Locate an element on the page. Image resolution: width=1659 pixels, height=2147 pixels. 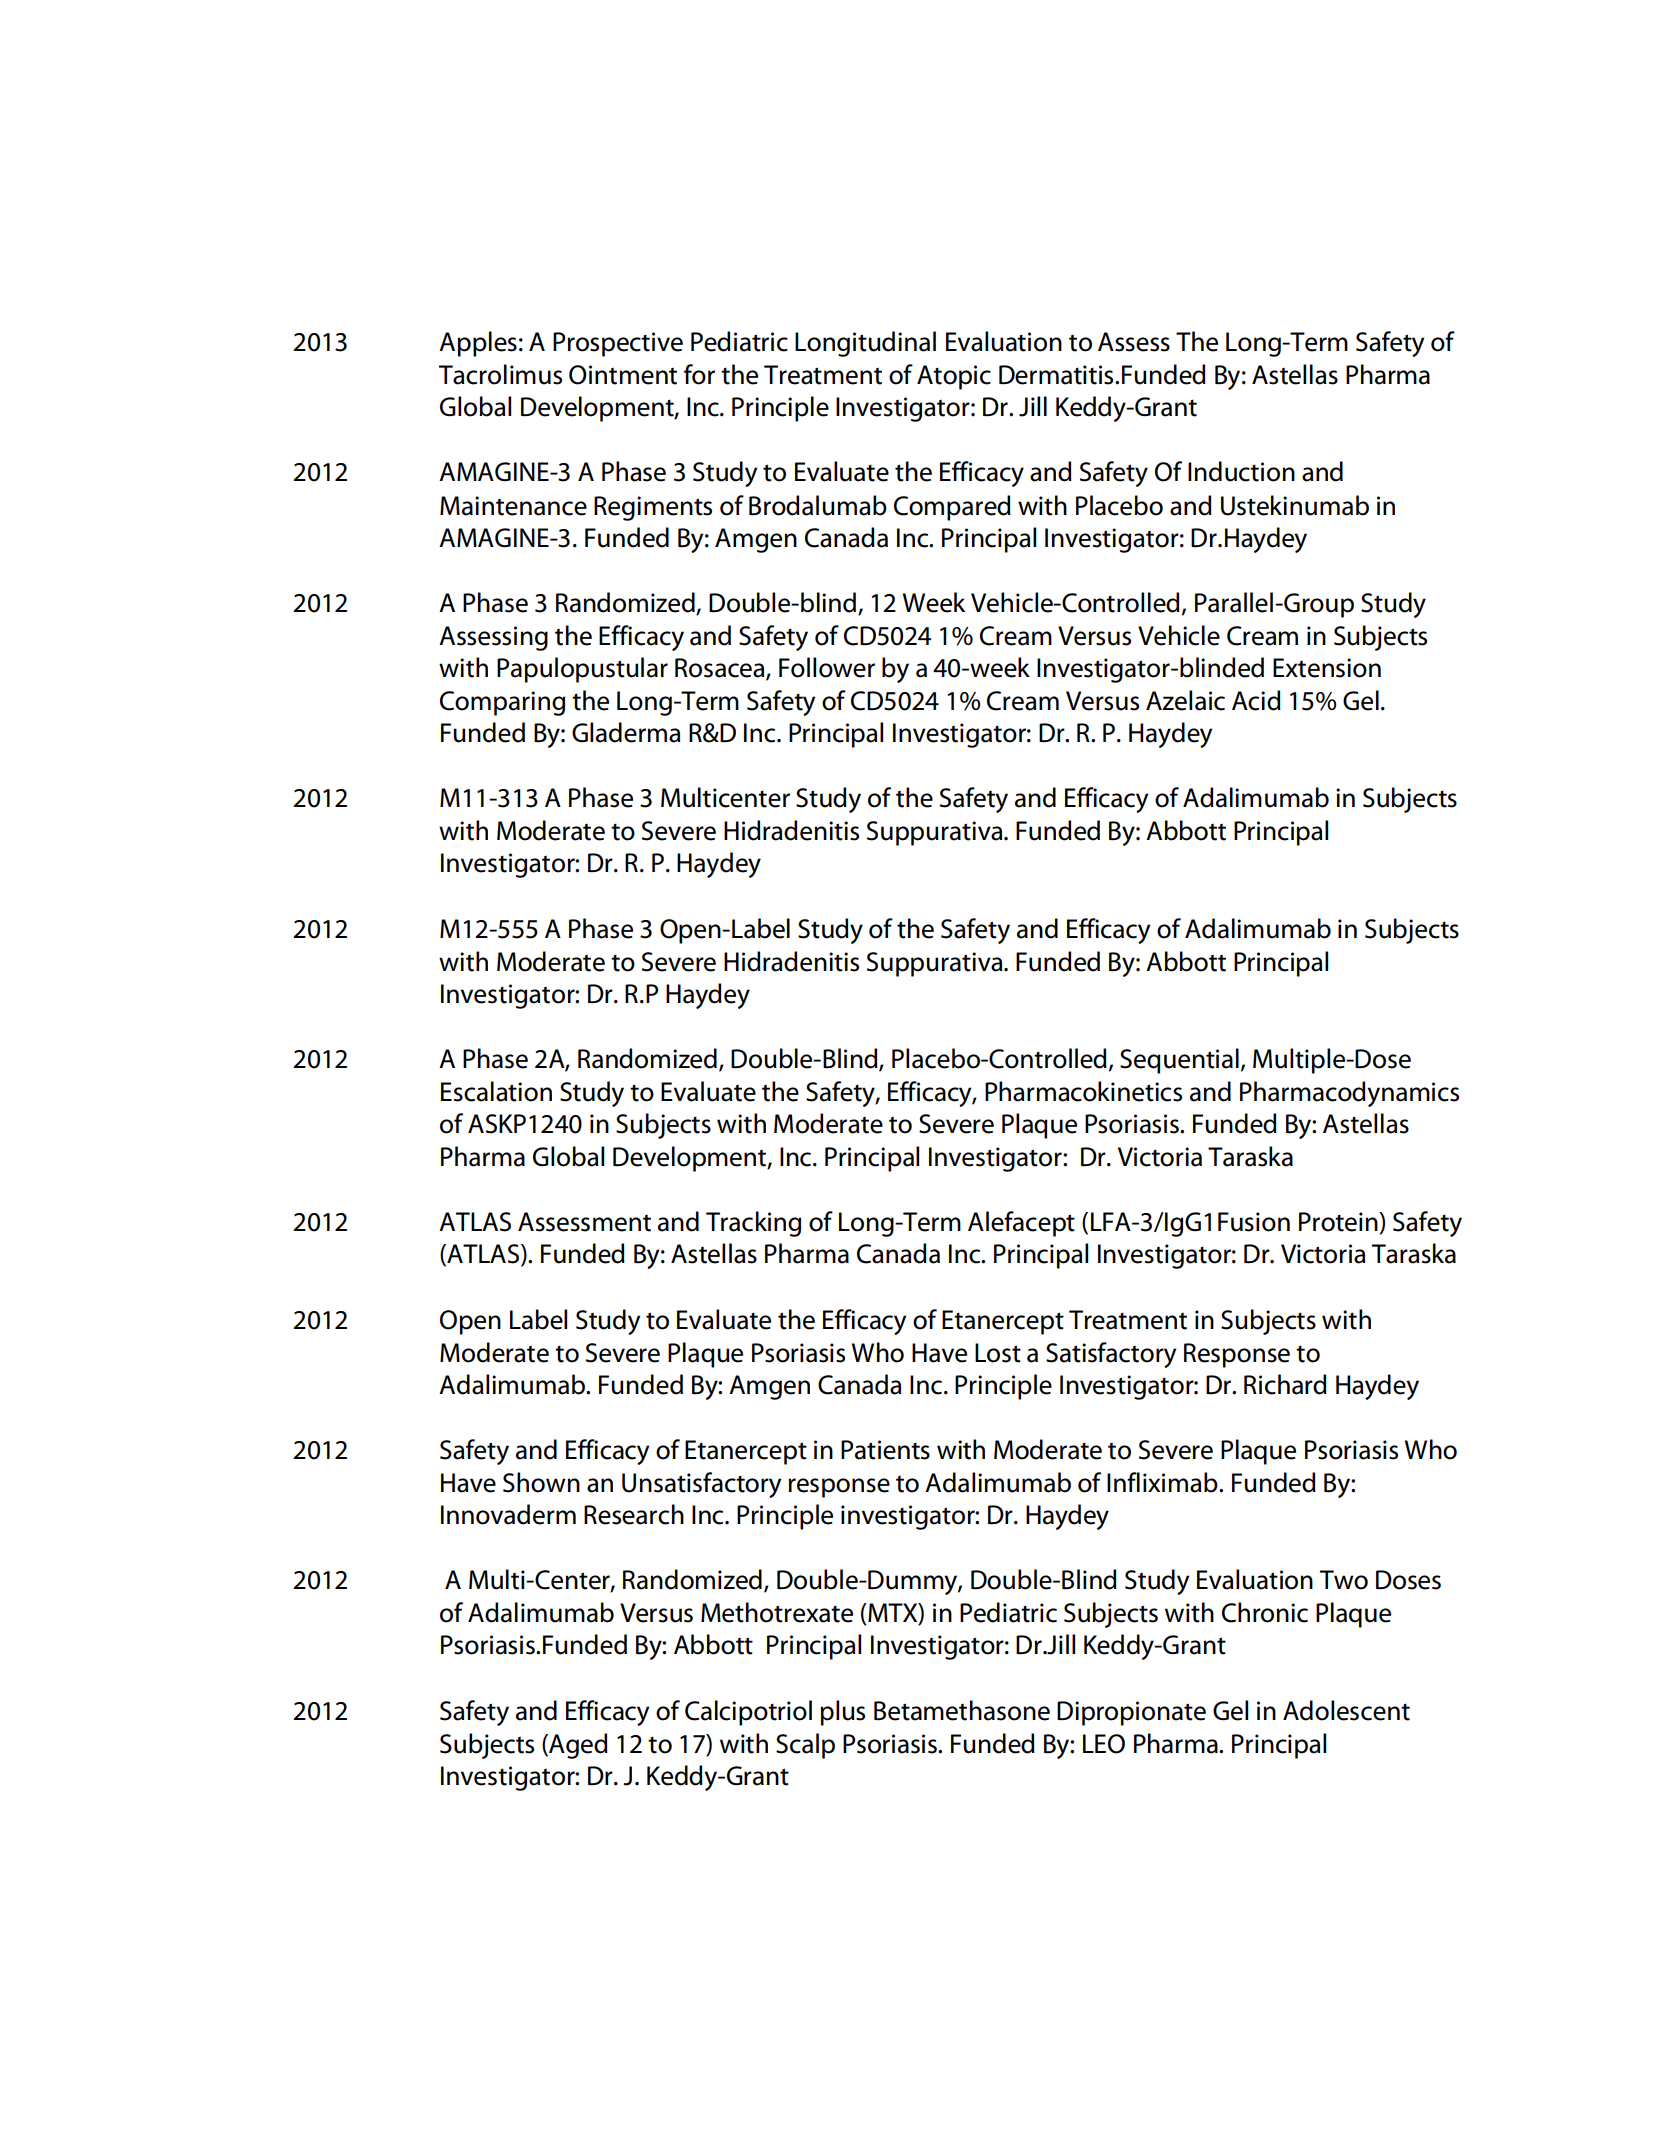
Sequential is located at coordinates (1179, 1061).
